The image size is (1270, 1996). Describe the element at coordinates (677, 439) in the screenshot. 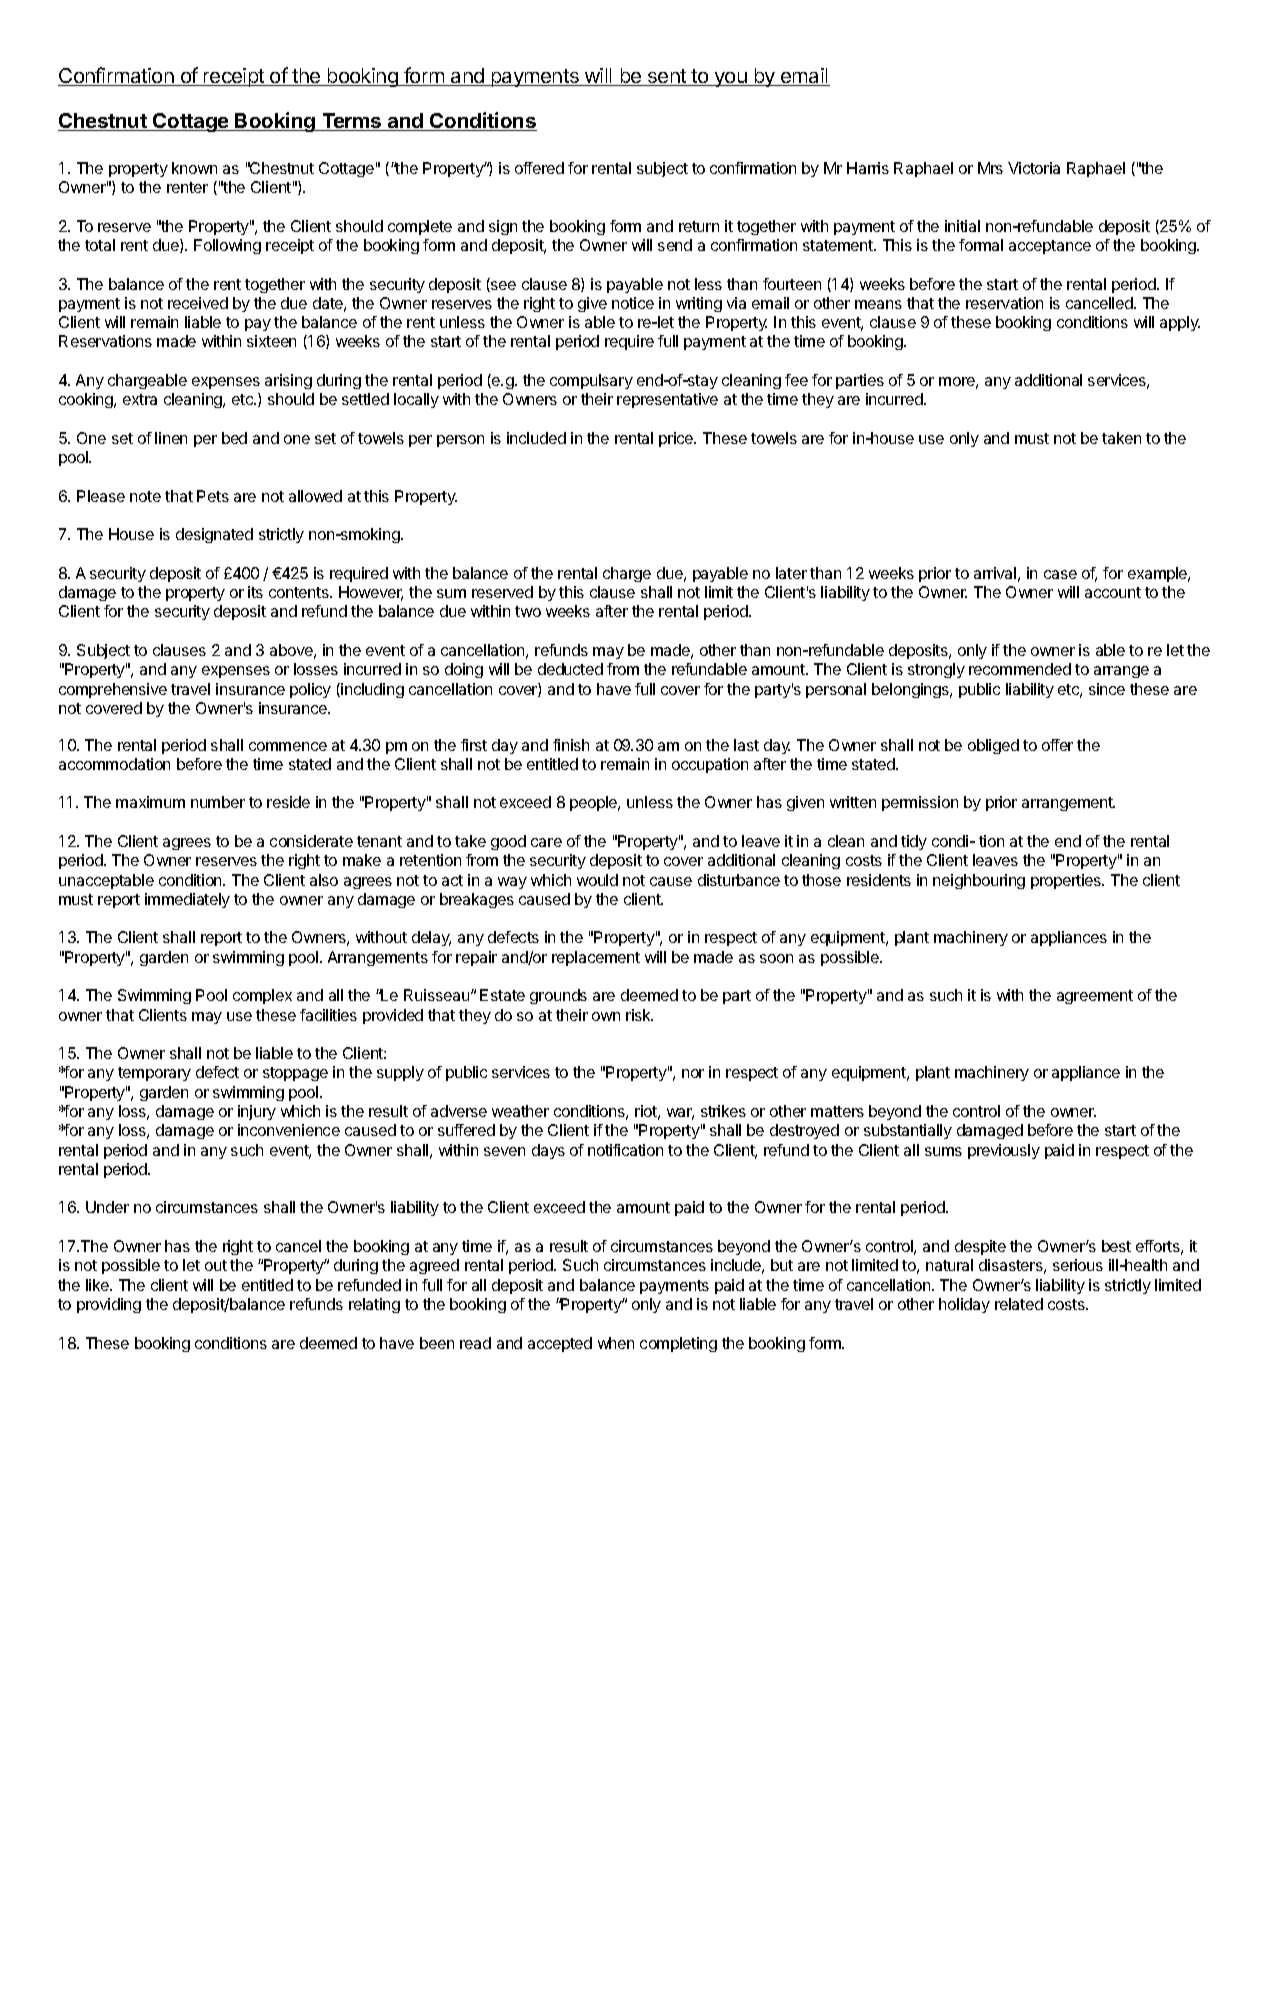

I see `price` at that location.
